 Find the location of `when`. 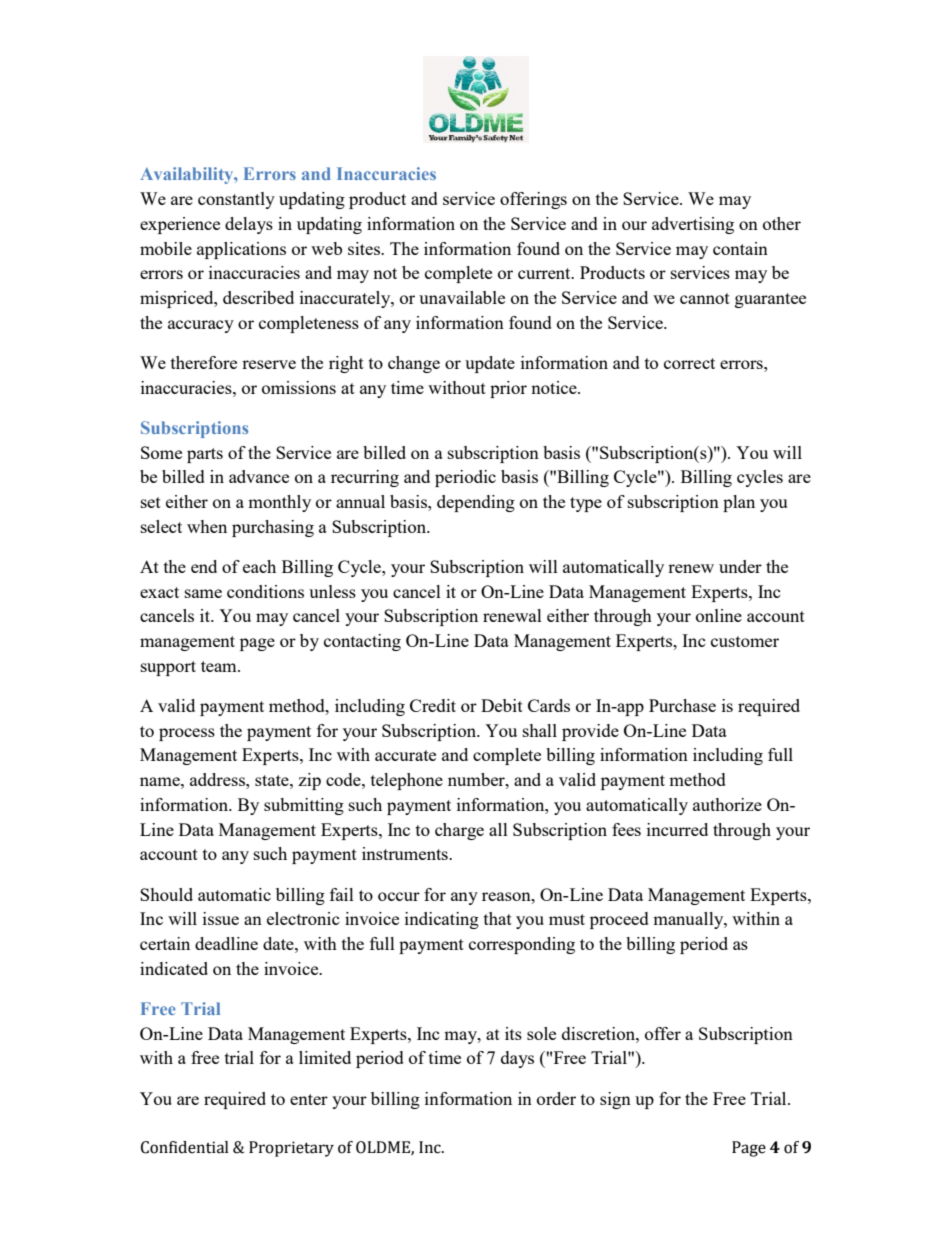

when is located at coordinates (207, 526).
